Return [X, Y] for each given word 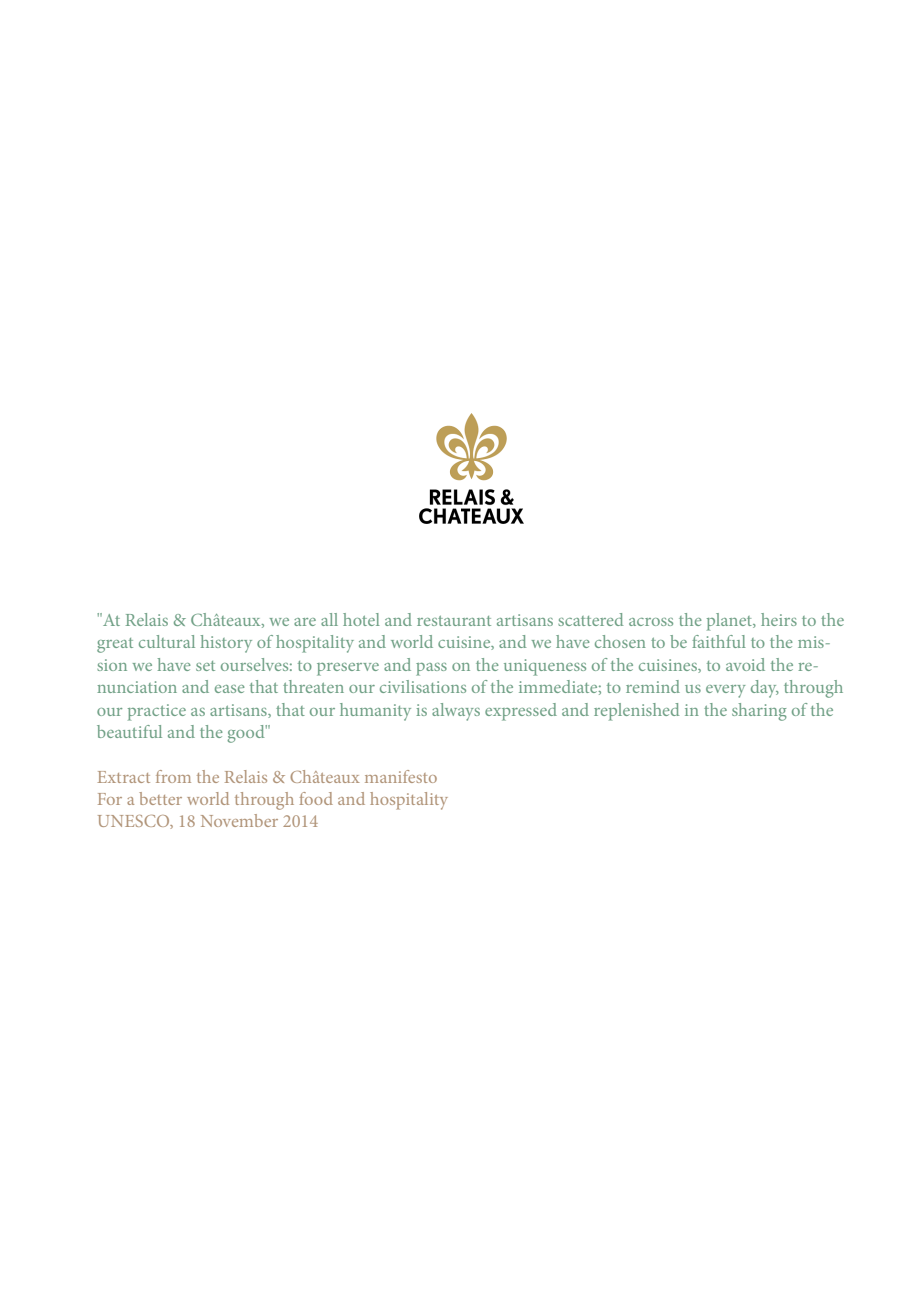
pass [431, 669]
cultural [167, 641]
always [456, 712]
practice [157, 712]
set [205, 666]
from [173, 776]
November [239, 820]
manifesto [401, 776]
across [651, 622]
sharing [759, 712]
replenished [636, 712]
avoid [745, 664]
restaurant [454, 621]
